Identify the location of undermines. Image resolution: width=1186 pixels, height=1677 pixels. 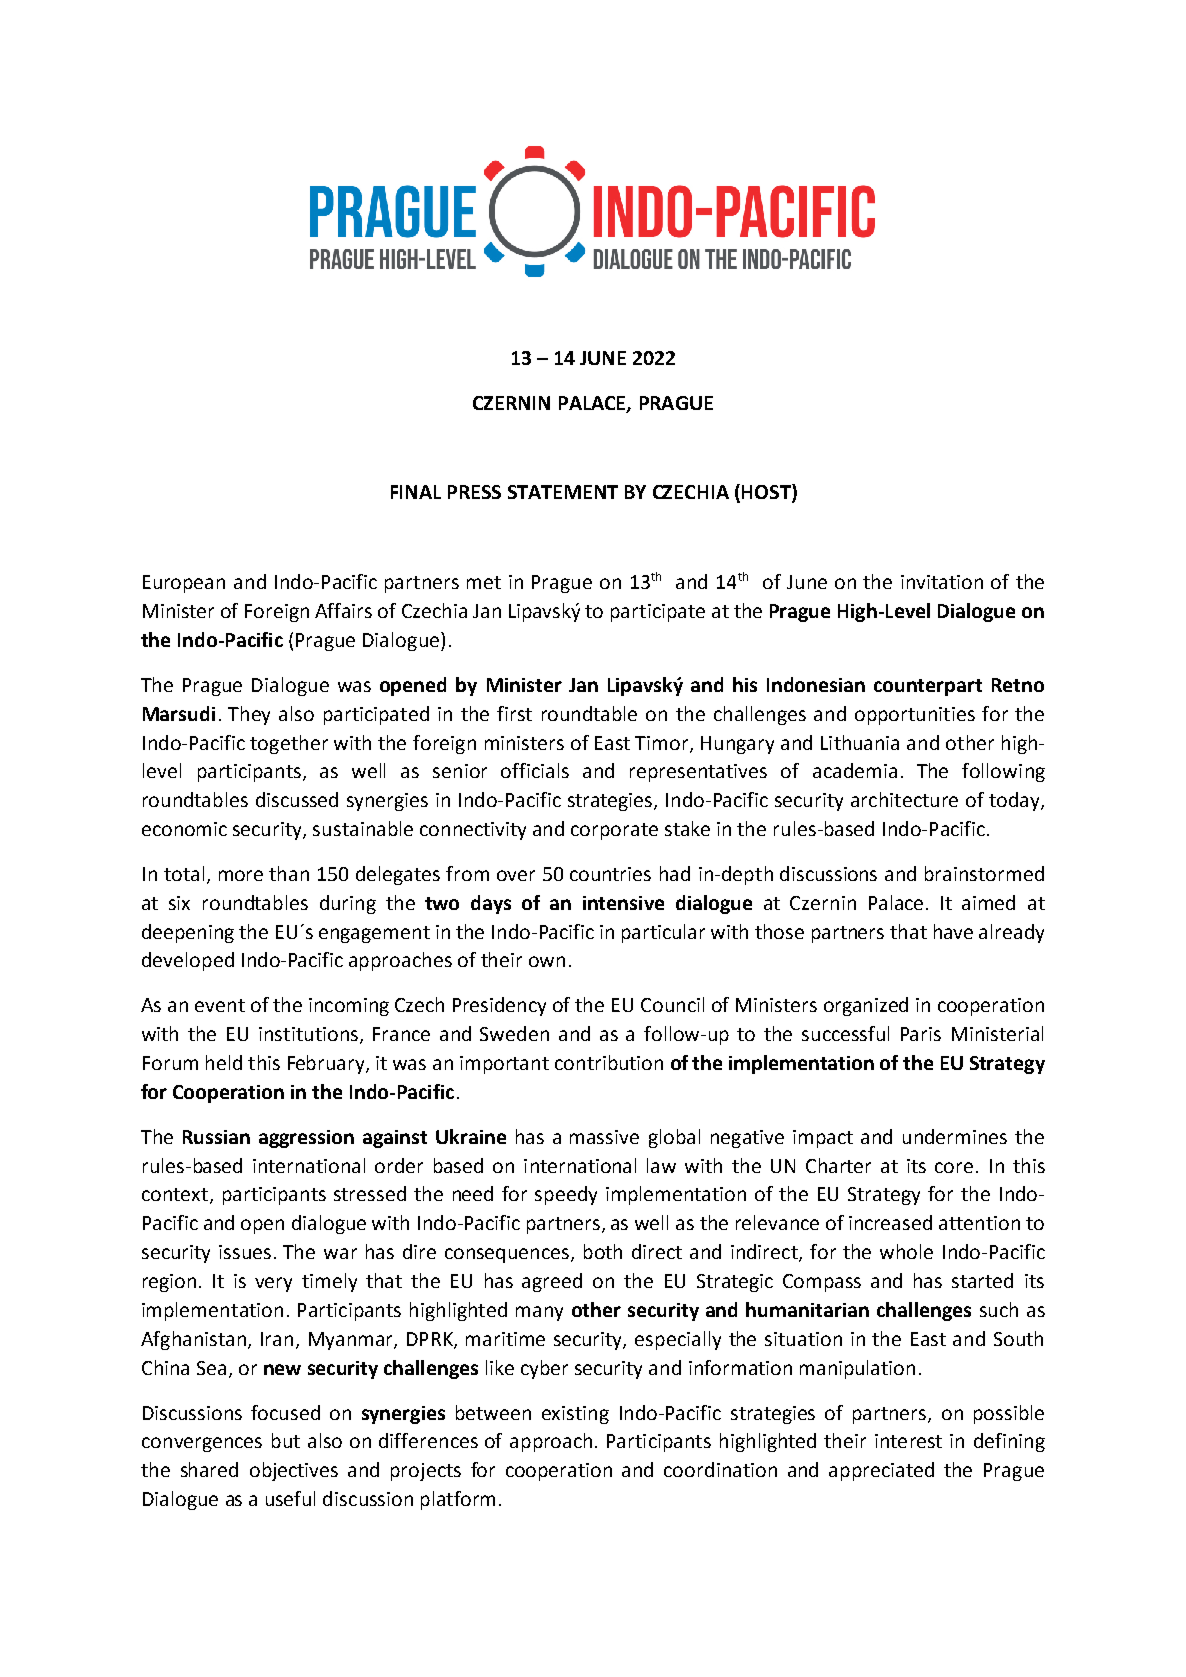
(955, 1136).
